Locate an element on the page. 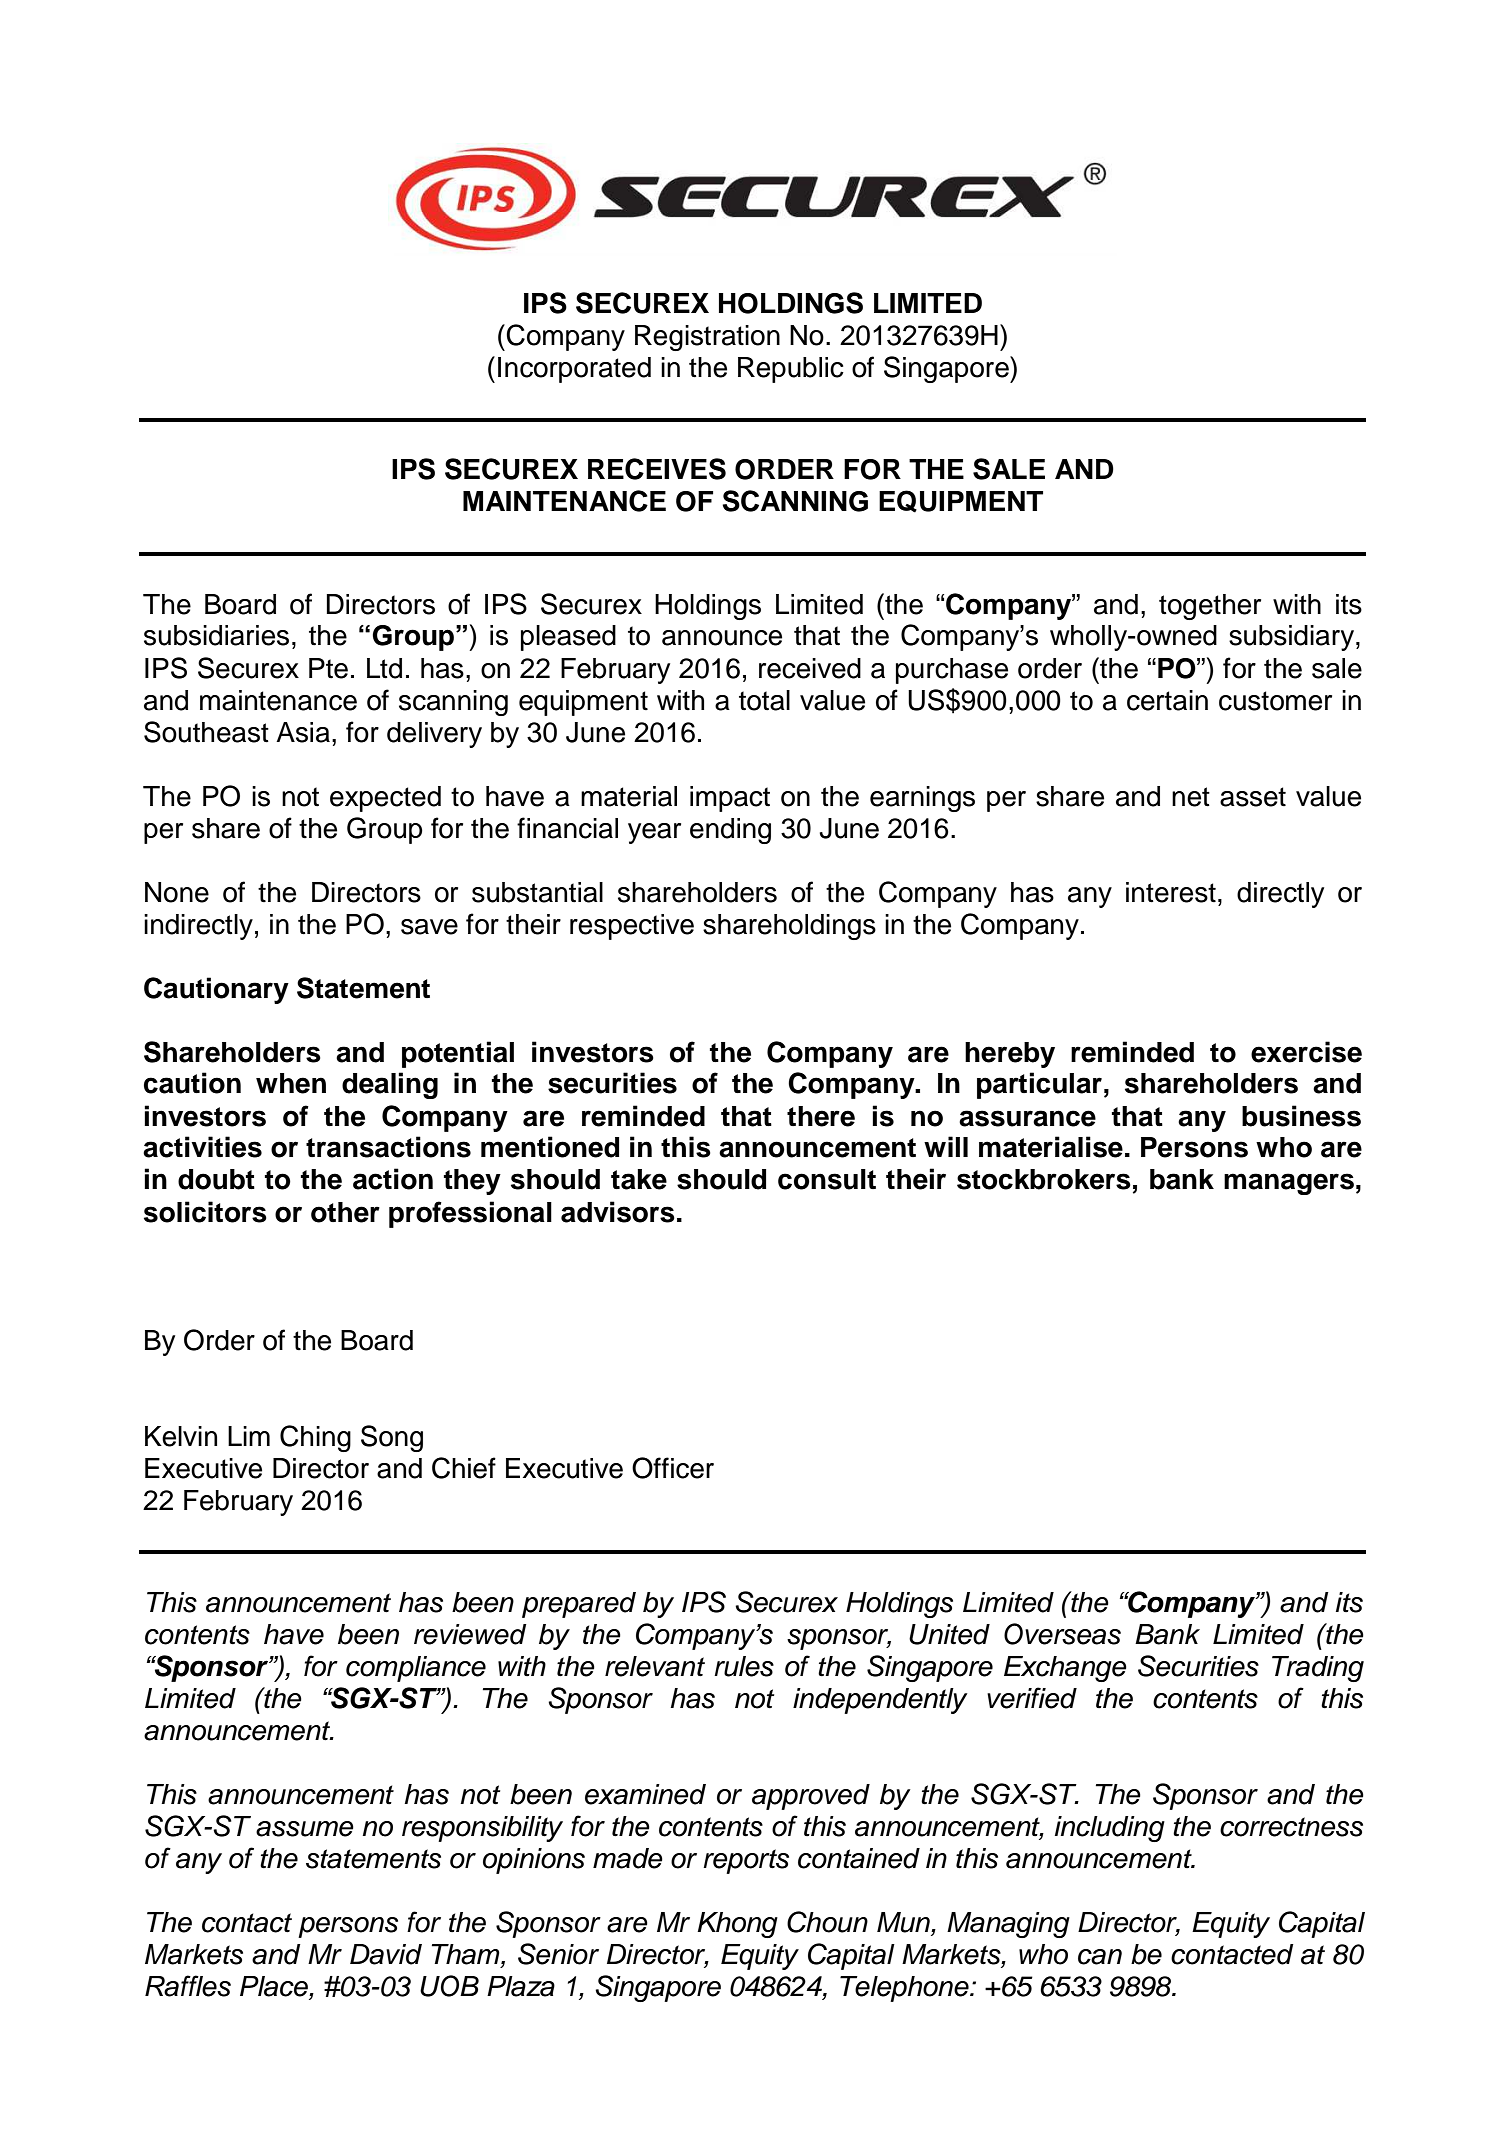 This document has width=1505, height=2130. together is located at coordinates (1210, 607).
